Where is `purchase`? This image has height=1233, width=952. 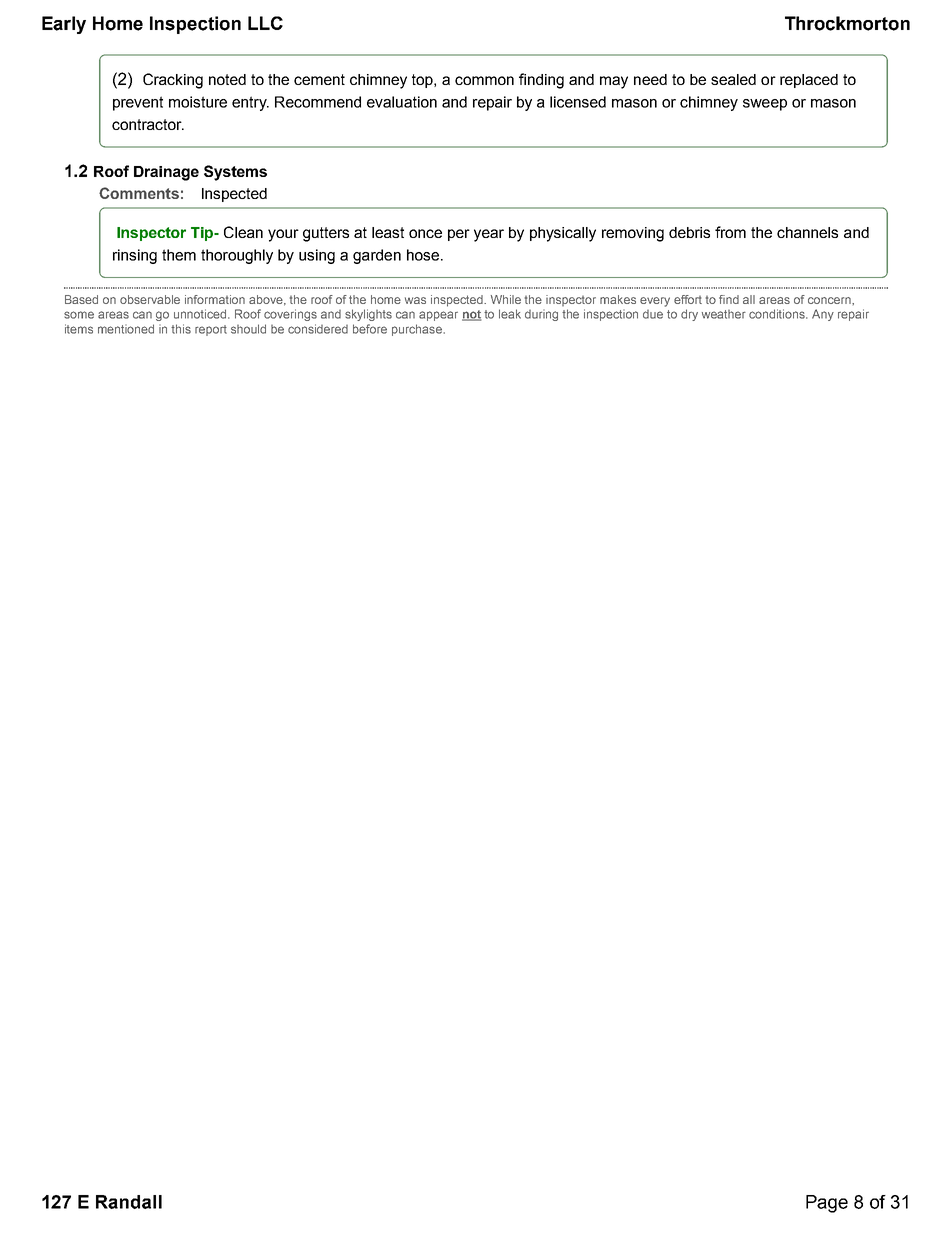 purchase is located at coordinates (418, 330).
